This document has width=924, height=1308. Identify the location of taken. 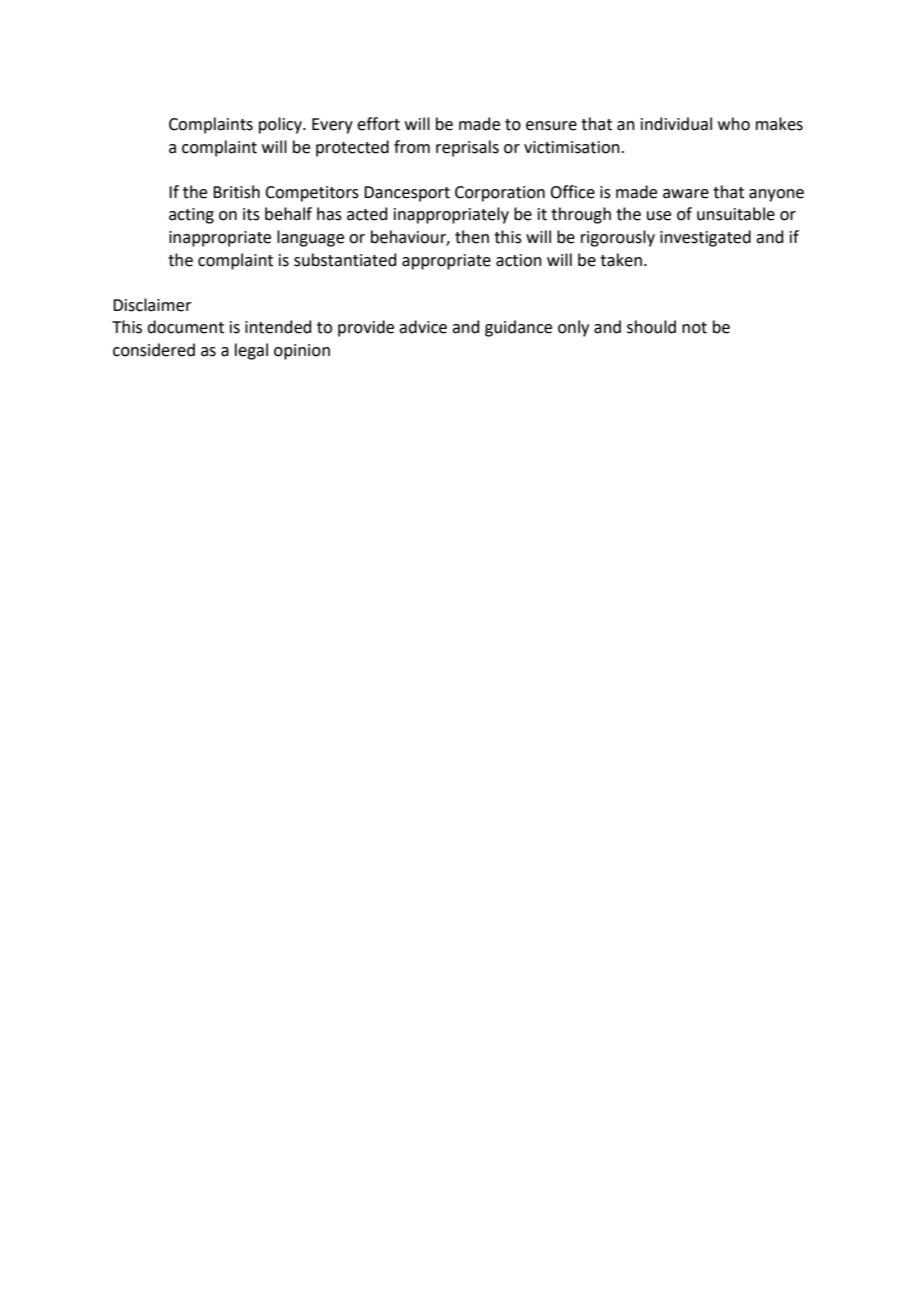
(621, 260).
